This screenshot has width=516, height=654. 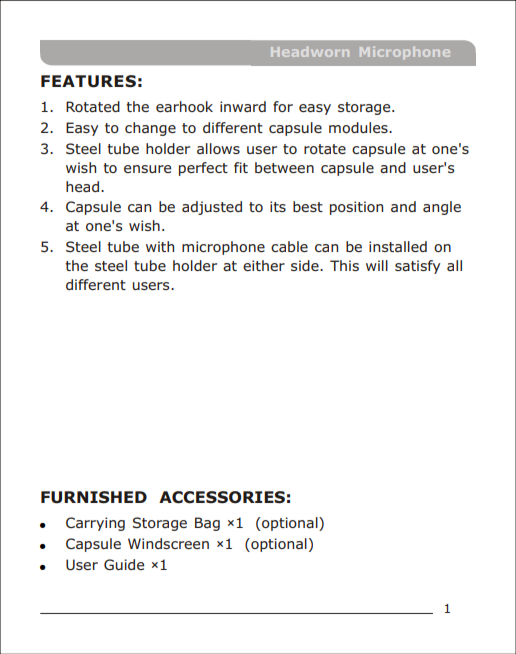 I want to click on for, so click(x=283, y=106).
